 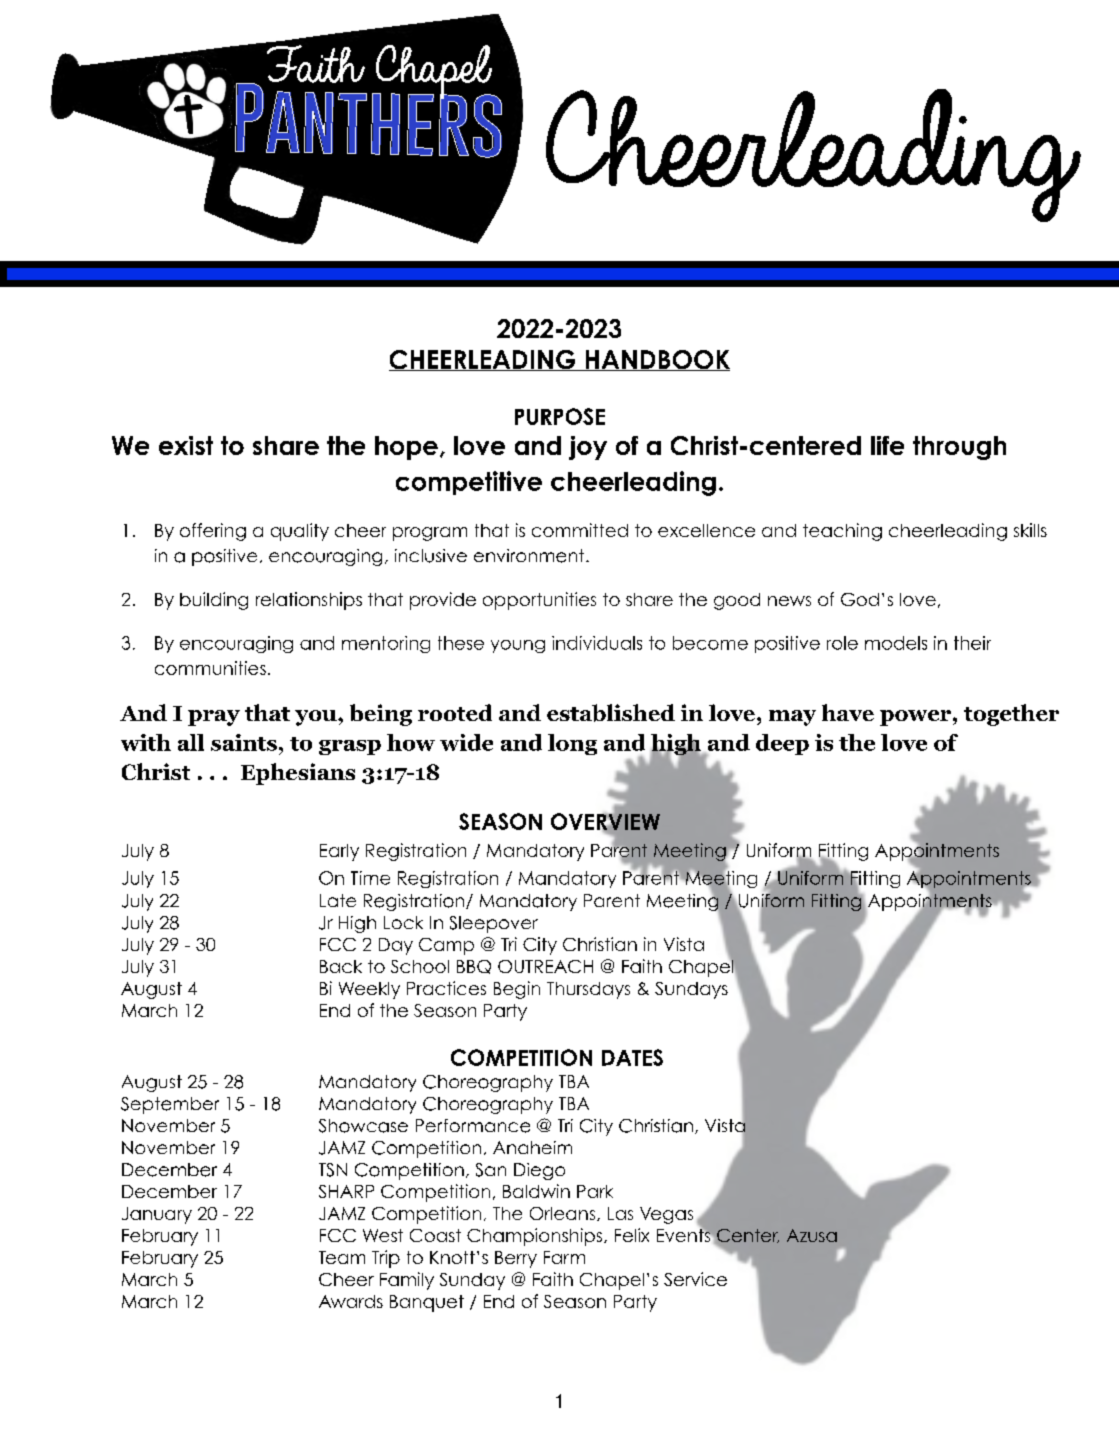 I want to click on PURPOSE, so click(x=560, y=416).
